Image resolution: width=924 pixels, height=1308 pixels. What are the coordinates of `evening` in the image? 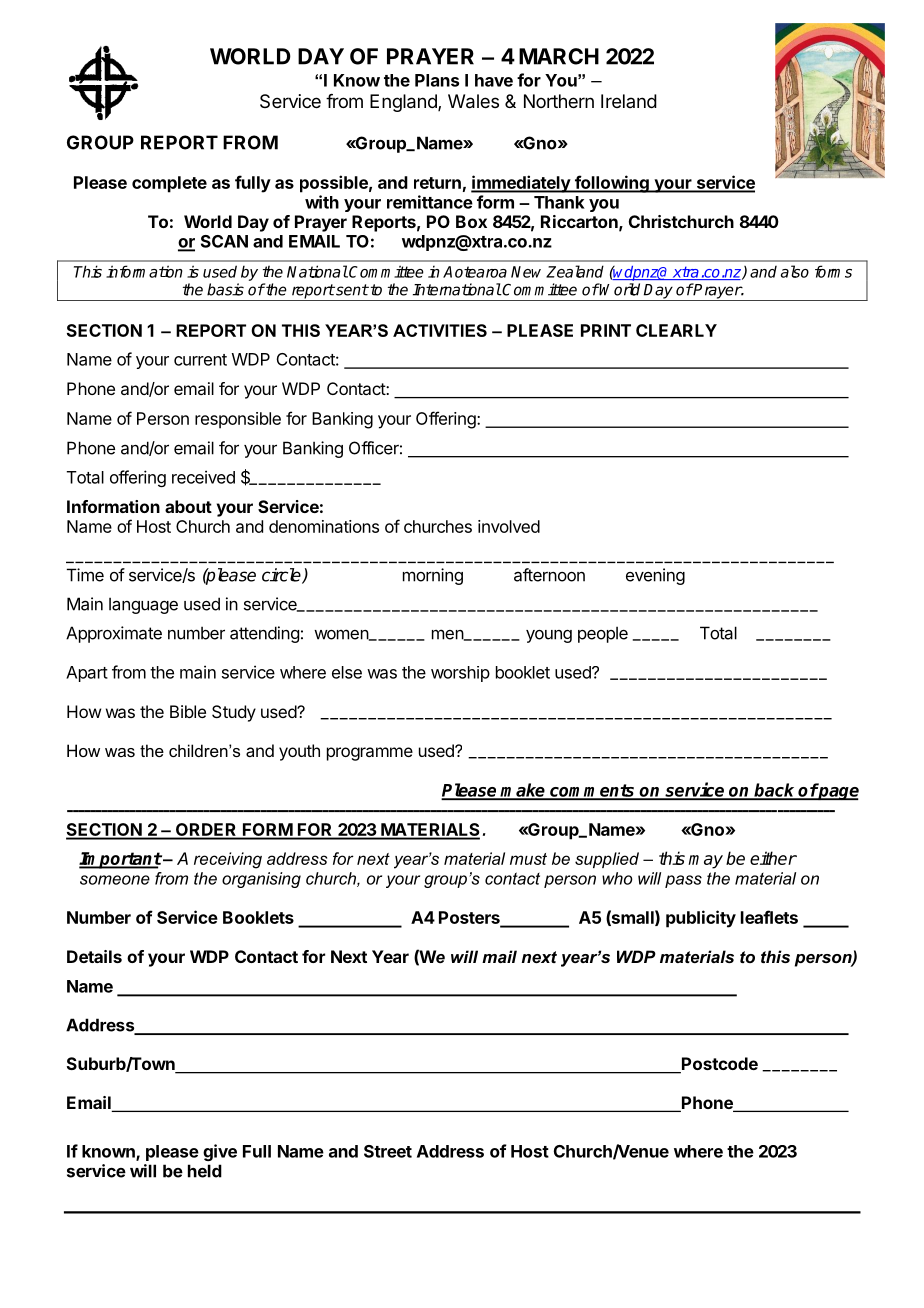 It's located at (655, 576).
